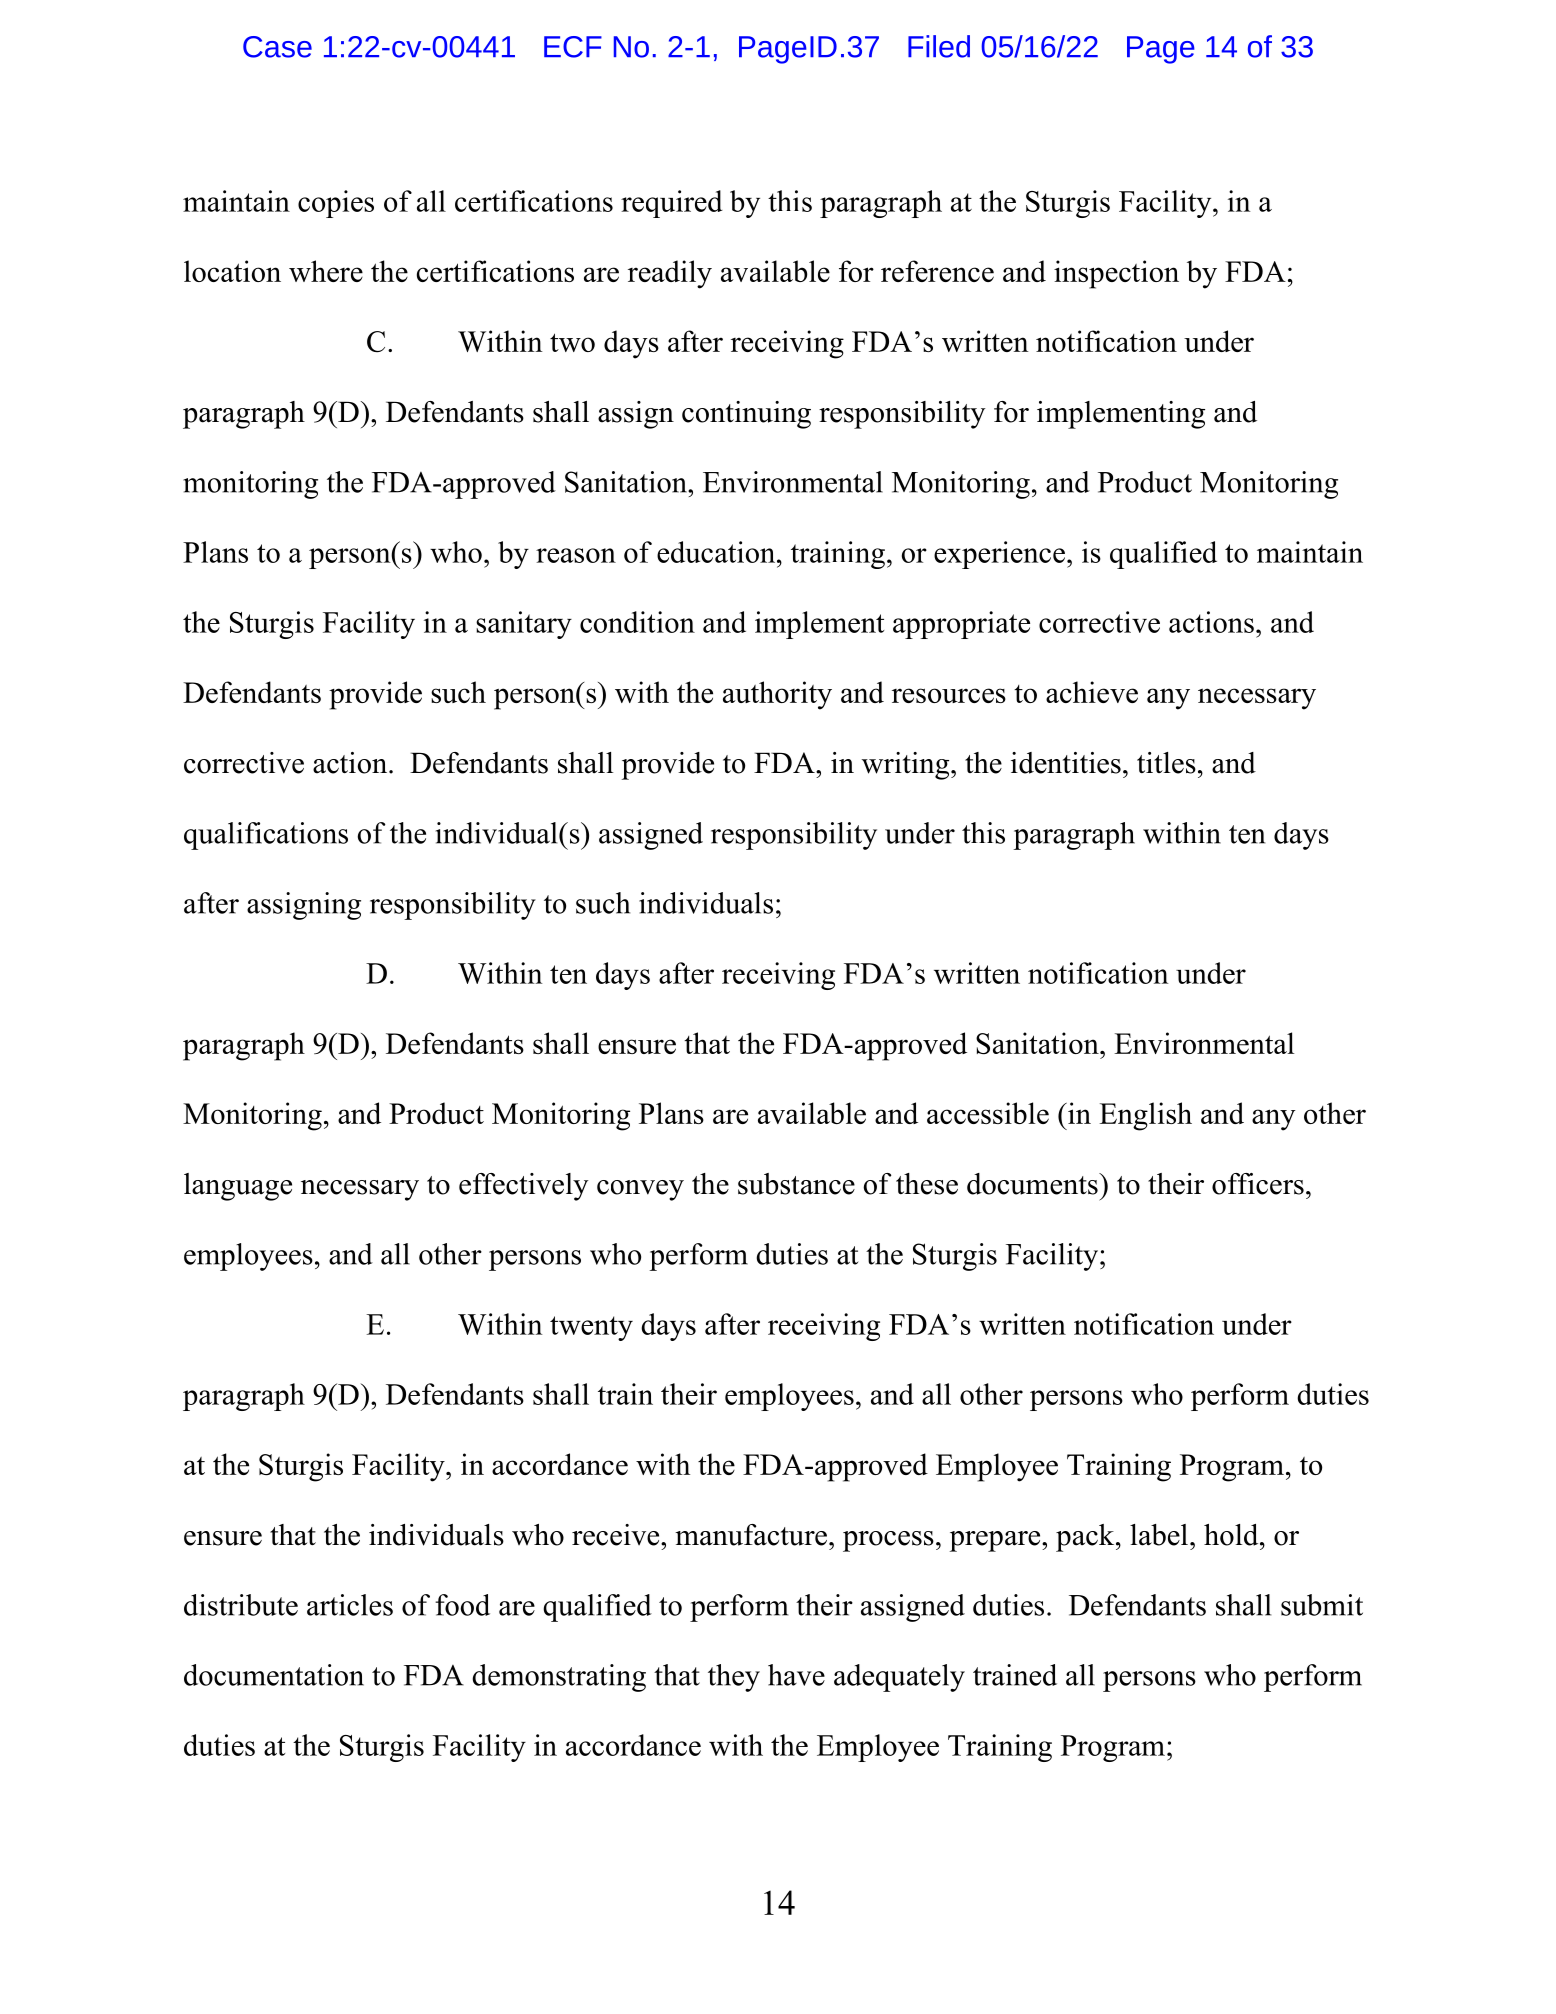 The image size is (1556, 2014). Describe the element at coordinates (939, 46) in the screenshot. I see `Filed` at that location.
